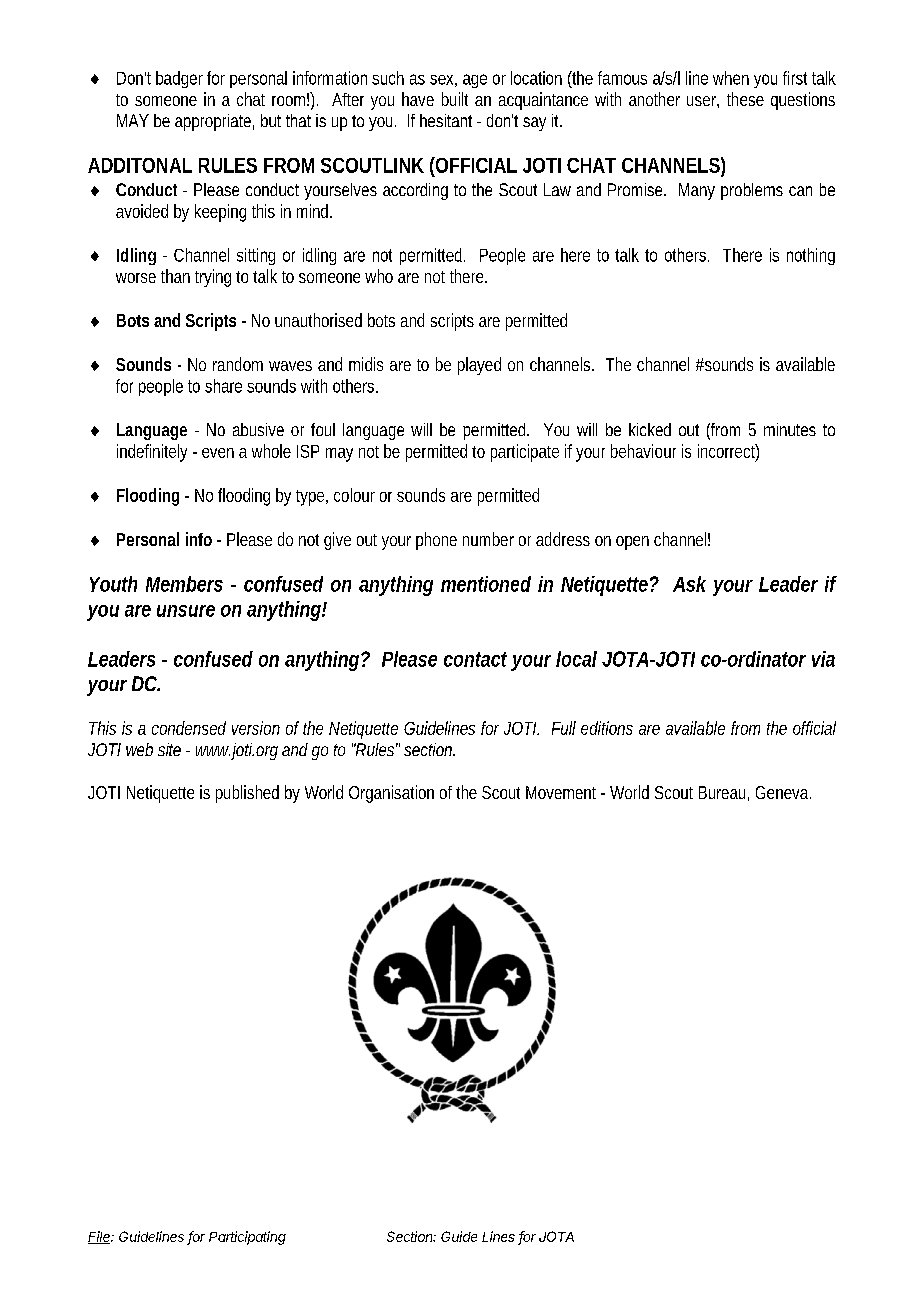 The height and width of the document is (1307, 924). Describe the element at coordinates (782, 792) in the document. I see `Geneva` at that location.
